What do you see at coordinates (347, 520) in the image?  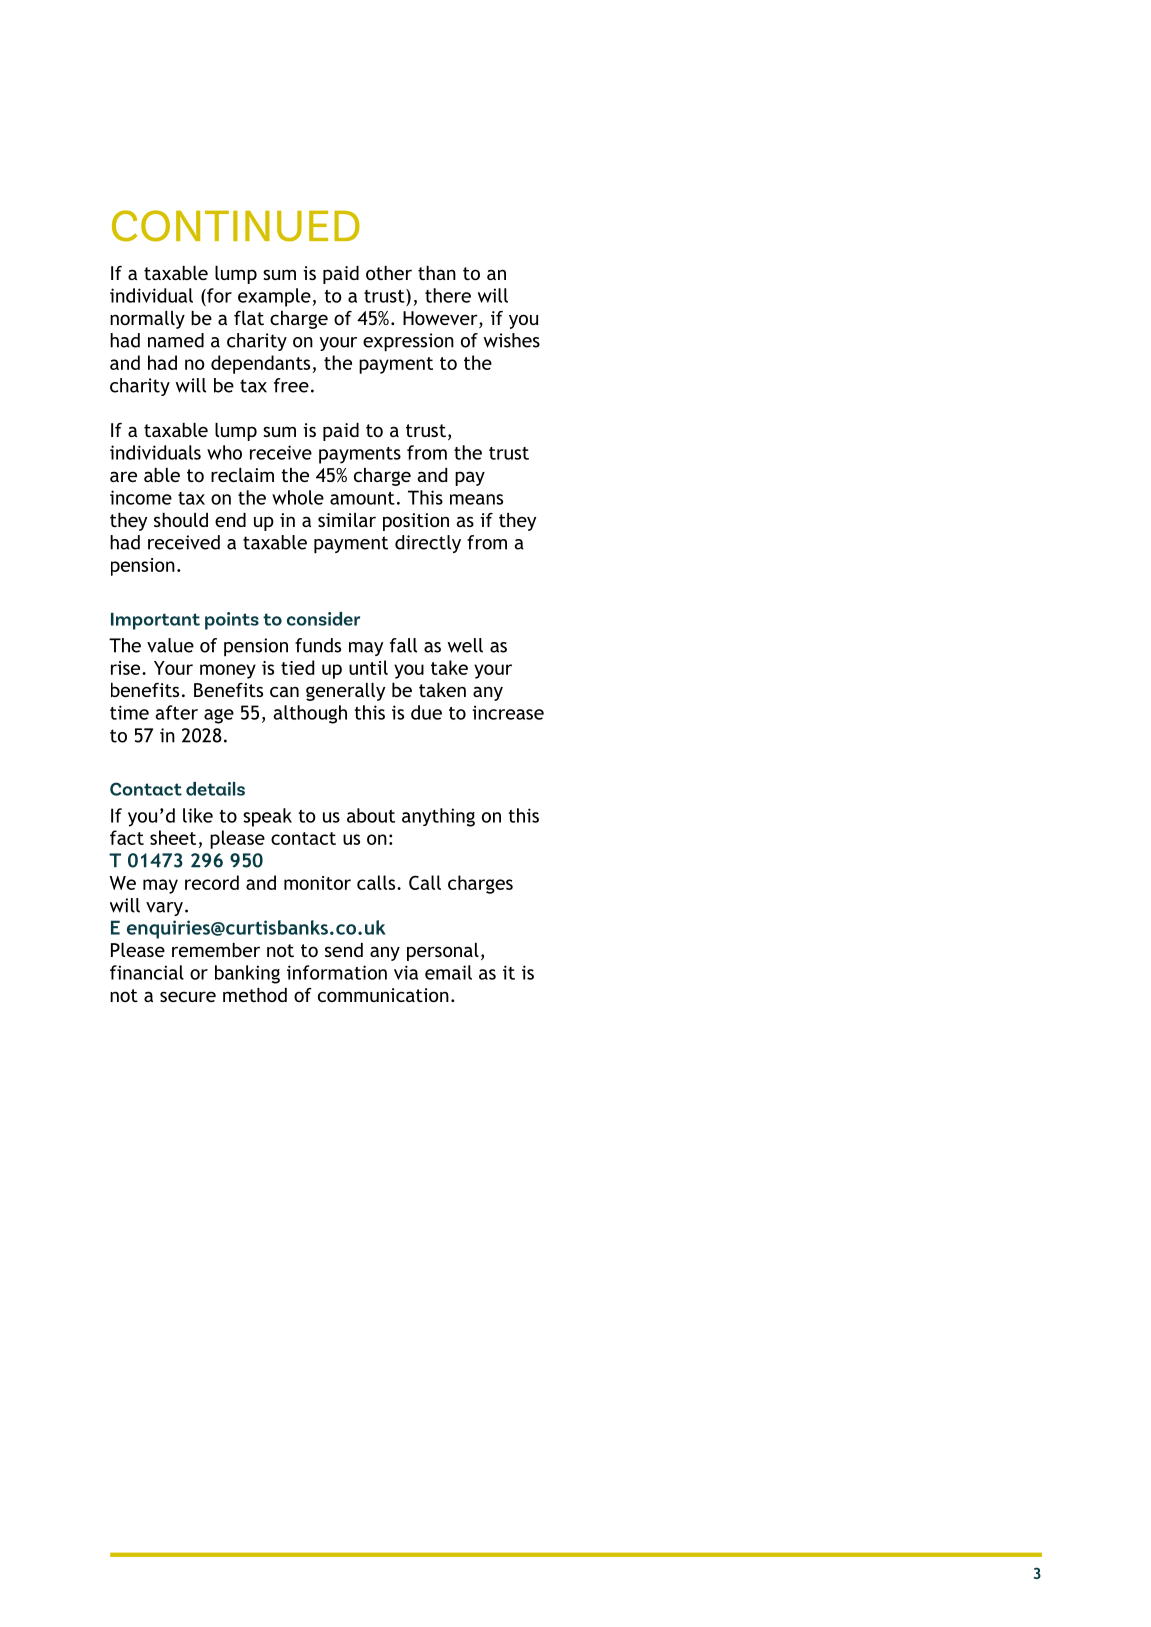 I see `similar` at bounding box center [347, 520].
